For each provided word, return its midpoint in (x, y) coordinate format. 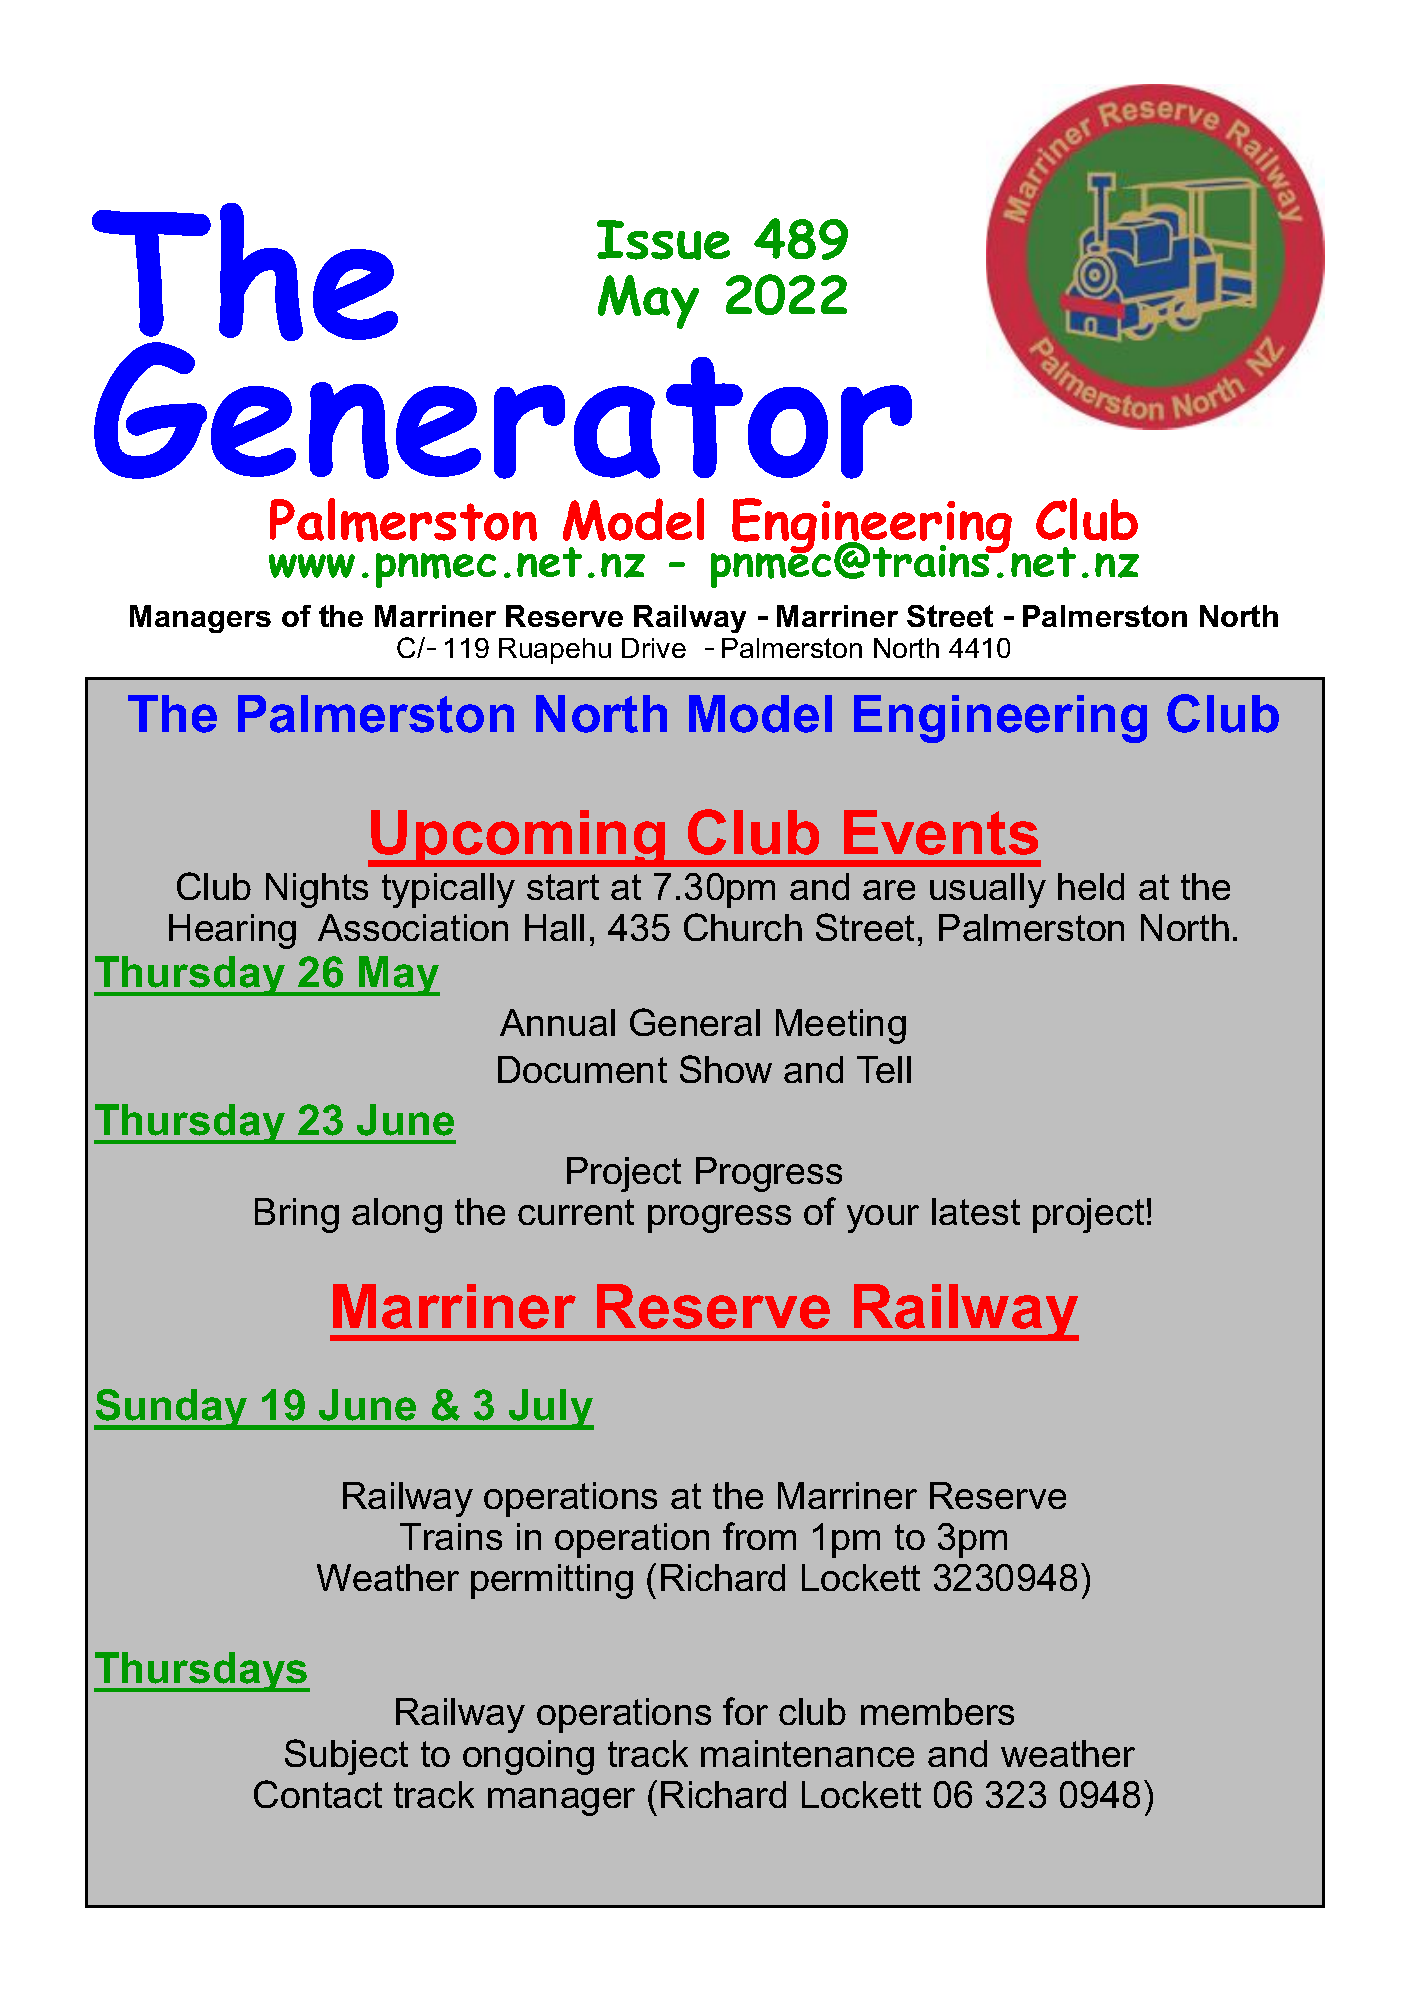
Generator (503, 408)
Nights (317, 890)
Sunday (172, 1409)
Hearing (232, 931)
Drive (654, 648)
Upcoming (518, 838)
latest (976, 1211)
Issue (663, 240)
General (695, 1022)
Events (941, 832)
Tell (884, 1069)
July (550, 1409)
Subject (346, 1757)
